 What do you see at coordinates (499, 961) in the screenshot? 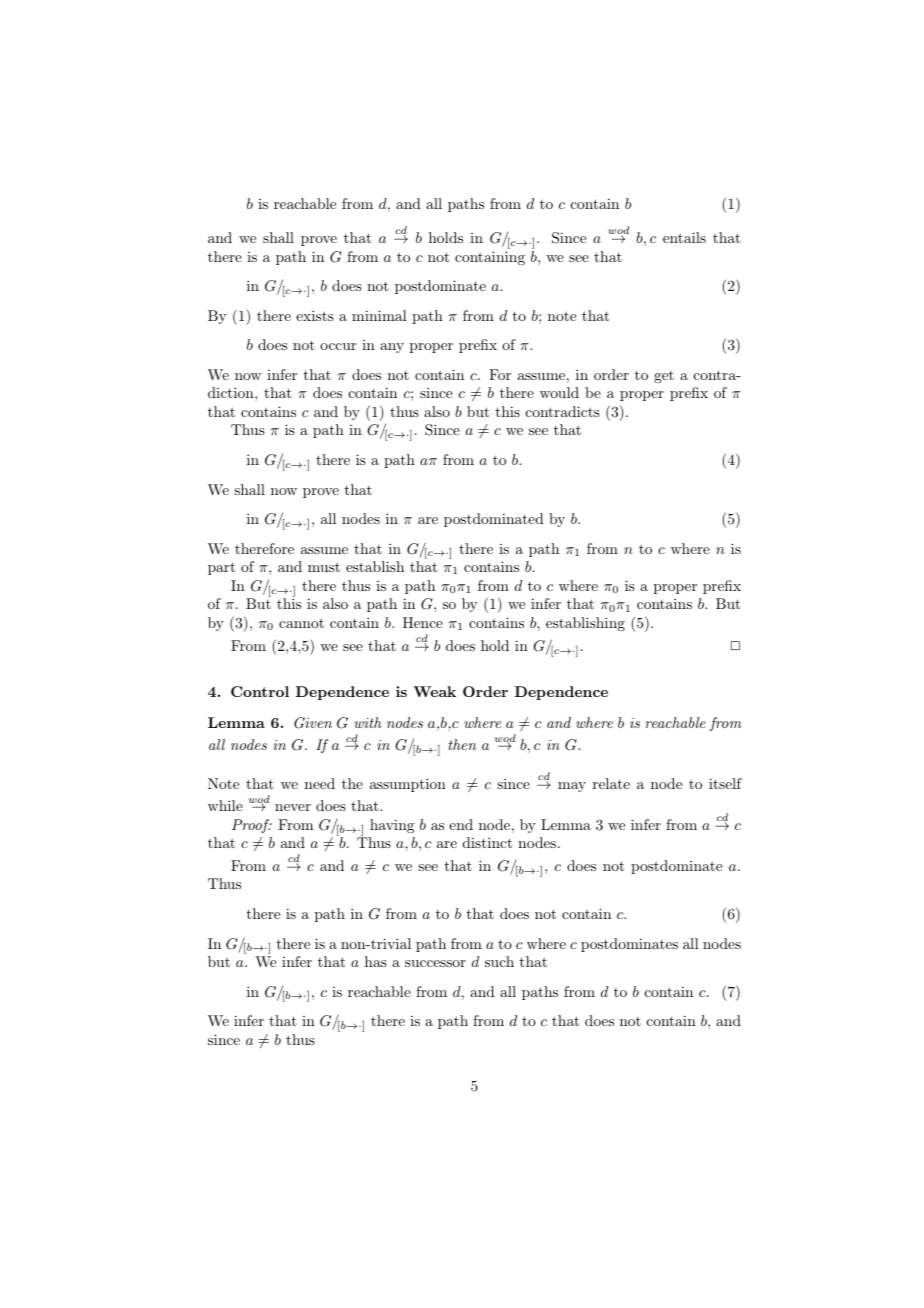
I see `such` at bounding box center [499, 961].
